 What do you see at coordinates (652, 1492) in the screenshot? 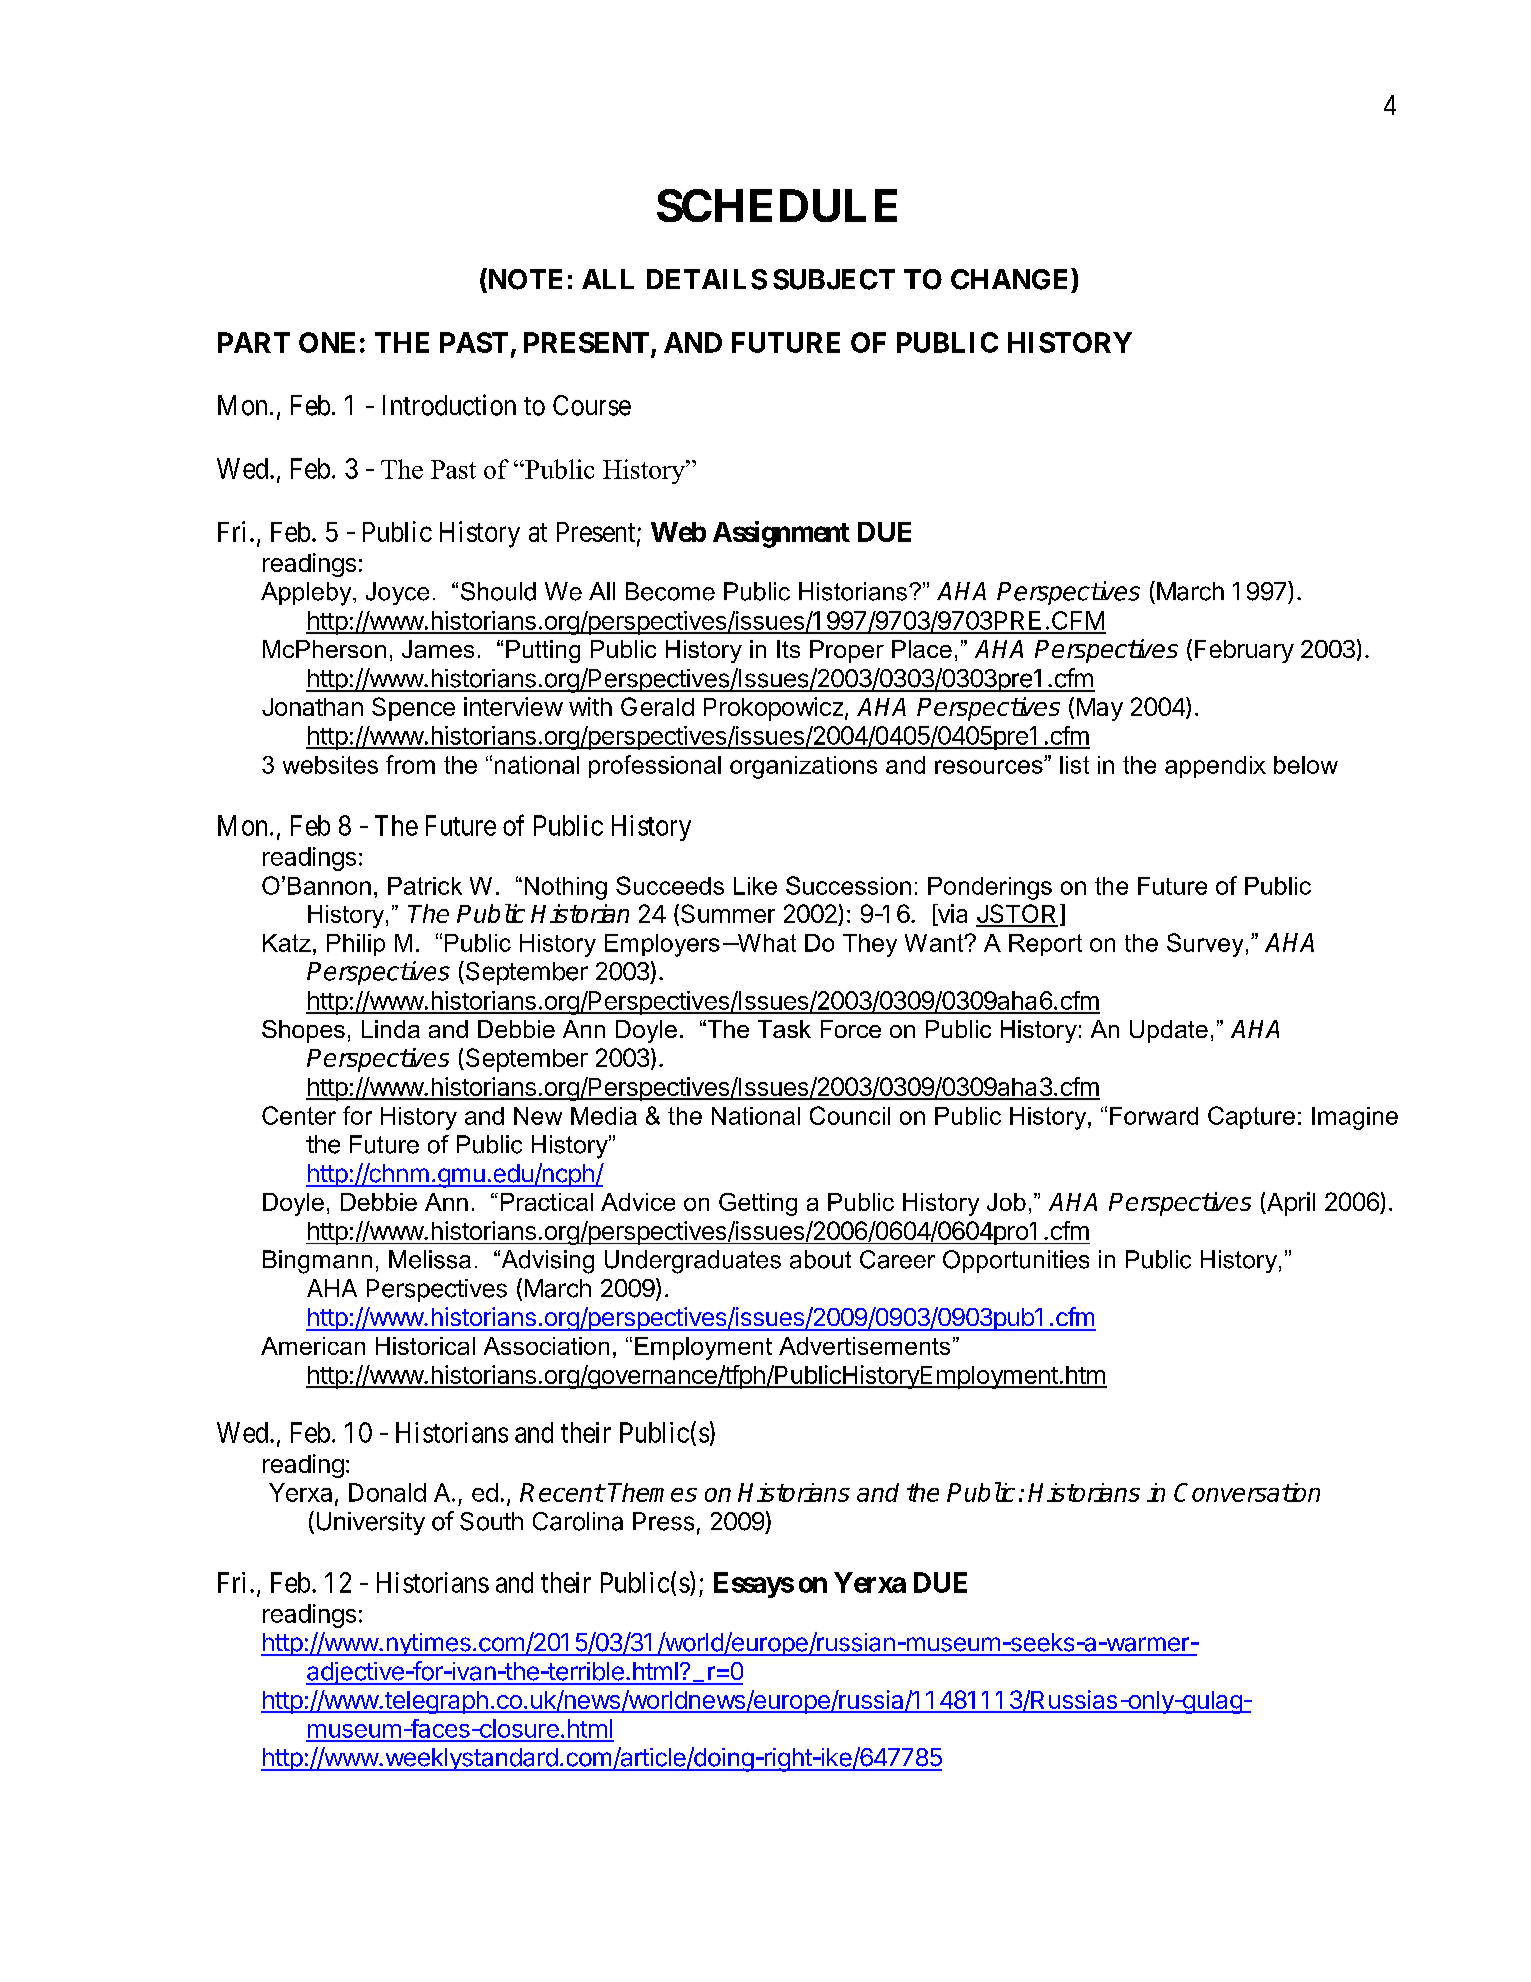
I see `Themes` at bounding box center [652, 1492].
